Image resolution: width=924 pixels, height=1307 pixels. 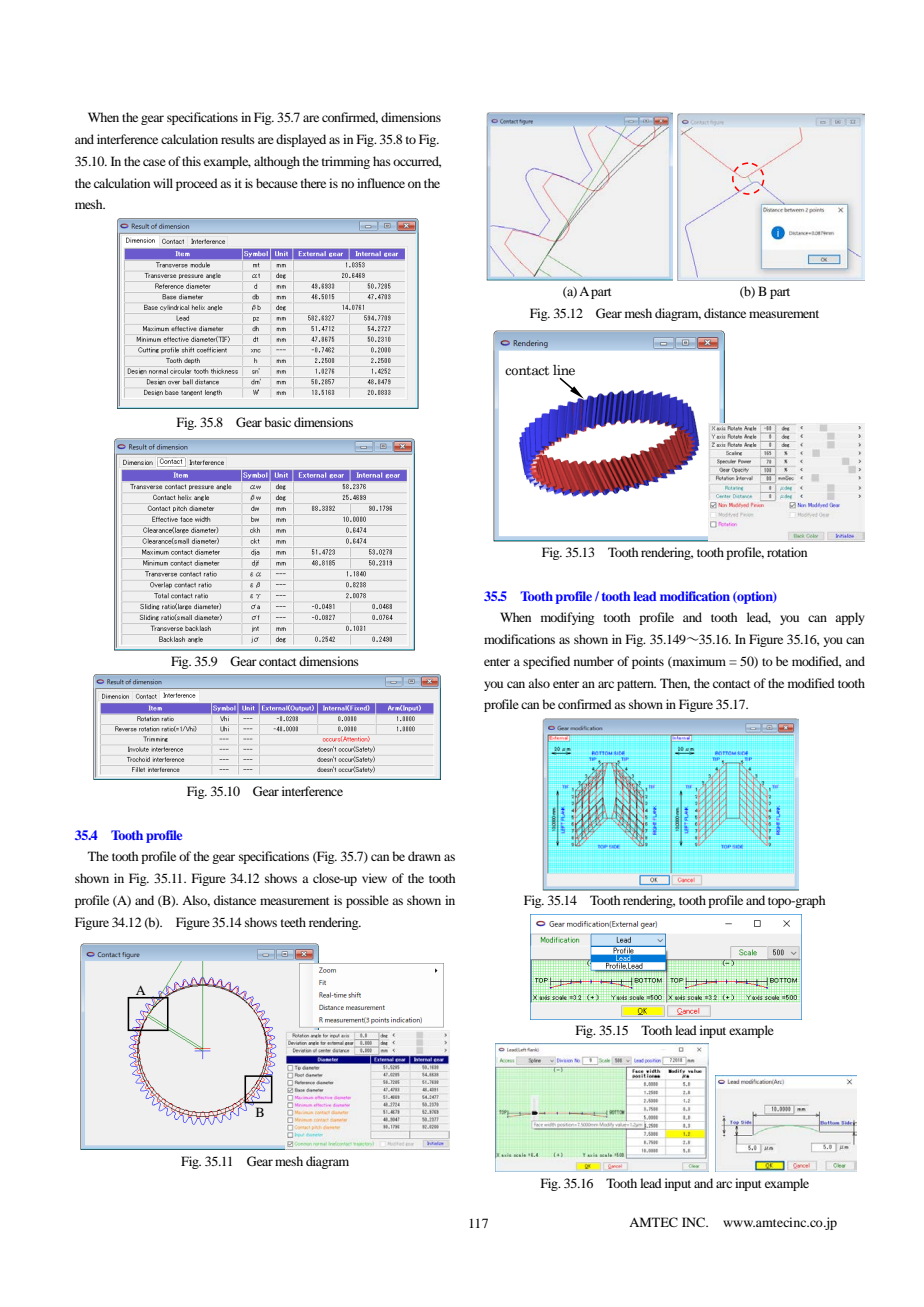 I want to click on Then, so click(x=675, y=684).
